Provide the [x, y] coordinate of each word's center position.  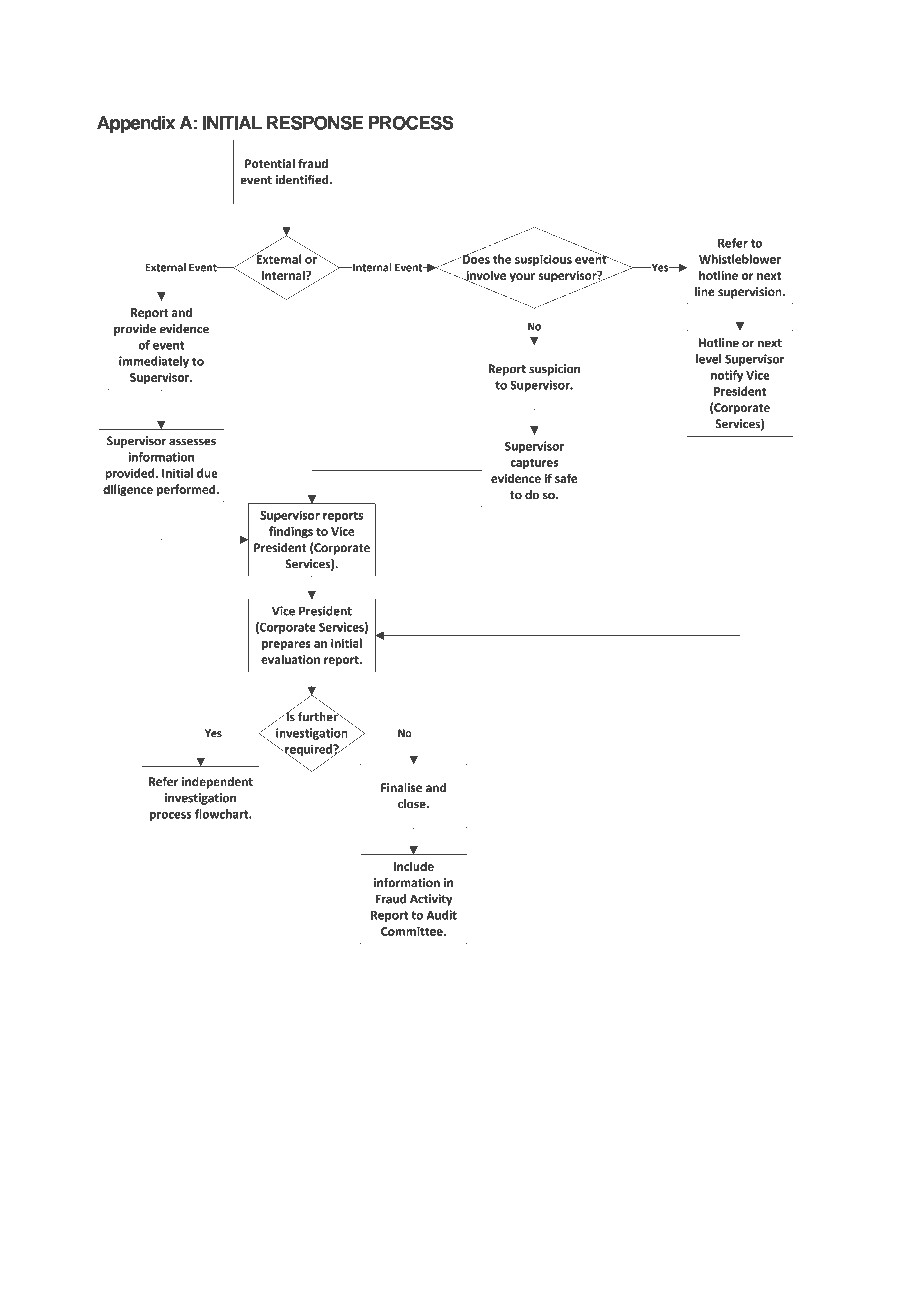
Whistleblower [740, 259]
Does [475, 258]
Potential [270, 163]
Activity [431, 900]
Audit [442, 915]
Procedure [288, 1182]
